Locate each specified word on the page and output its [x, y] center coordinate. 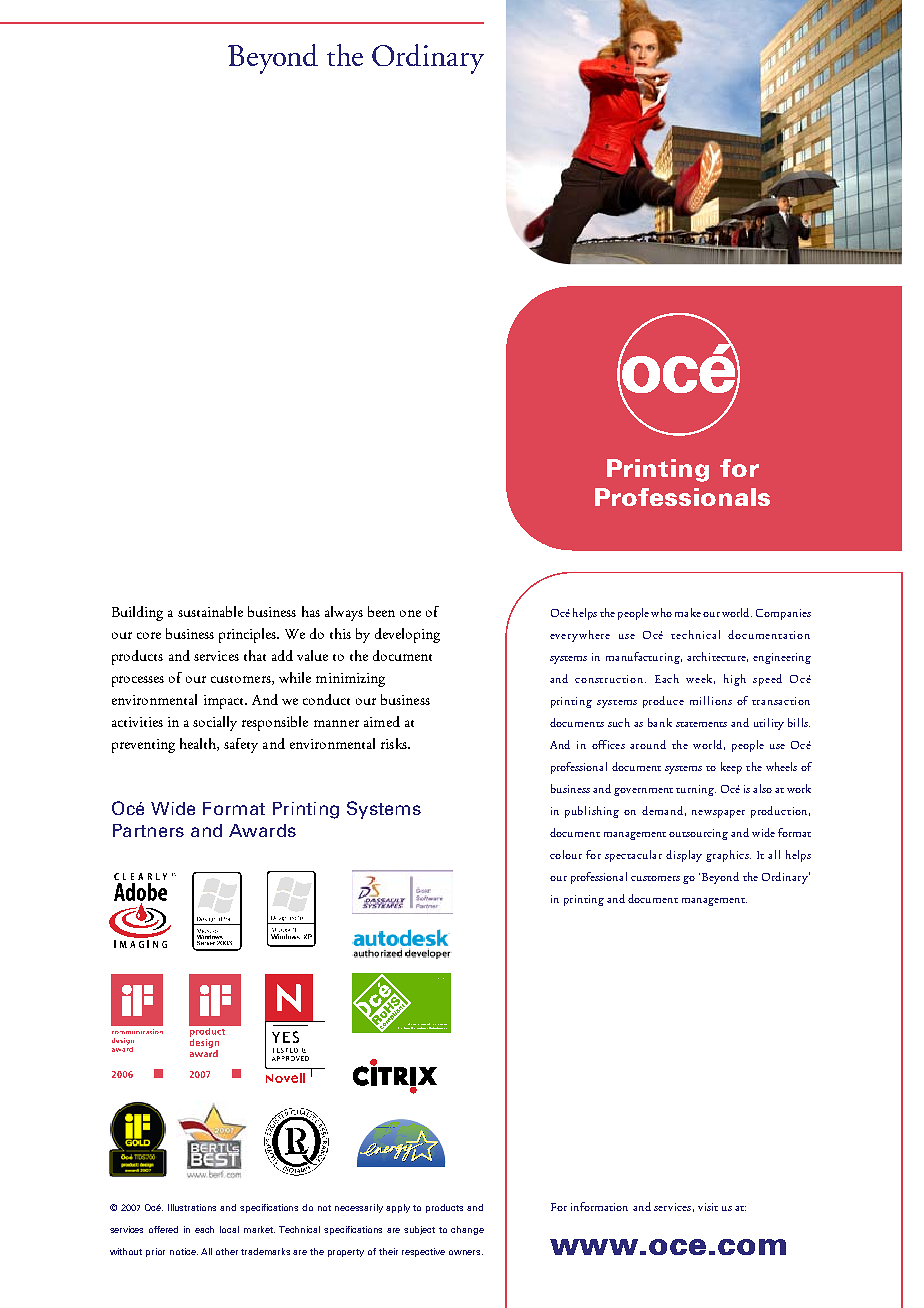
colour [566, 854]
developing [407, 635]
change [467, 1230]
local [229, 1229]
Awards [262, 830]
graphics [728, 856]
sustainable [210, 611]
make [688, 612]
